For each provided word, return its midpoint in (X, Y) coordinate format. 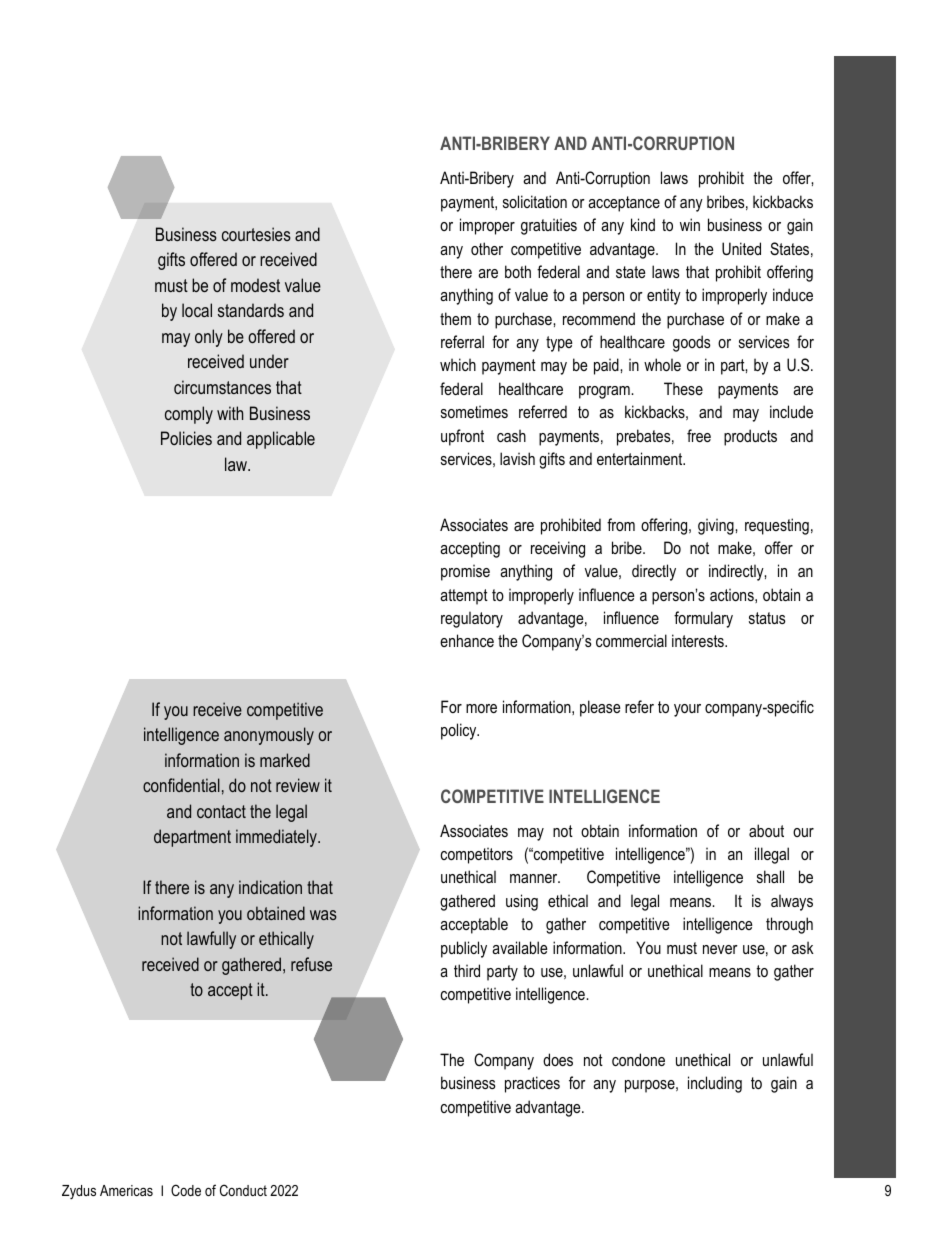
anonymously (269, 736)
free (699, 435)
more (481, 708)
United (741, 248)
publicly (464, 949)
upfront (462, 437)
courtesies (256, 234)
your (687, 710)
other (487, 248)
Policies (186, 438)
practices (532, 1084)
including (715, 1084)
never (720, 949)
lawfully (211, 940)
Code (186, 1190)
